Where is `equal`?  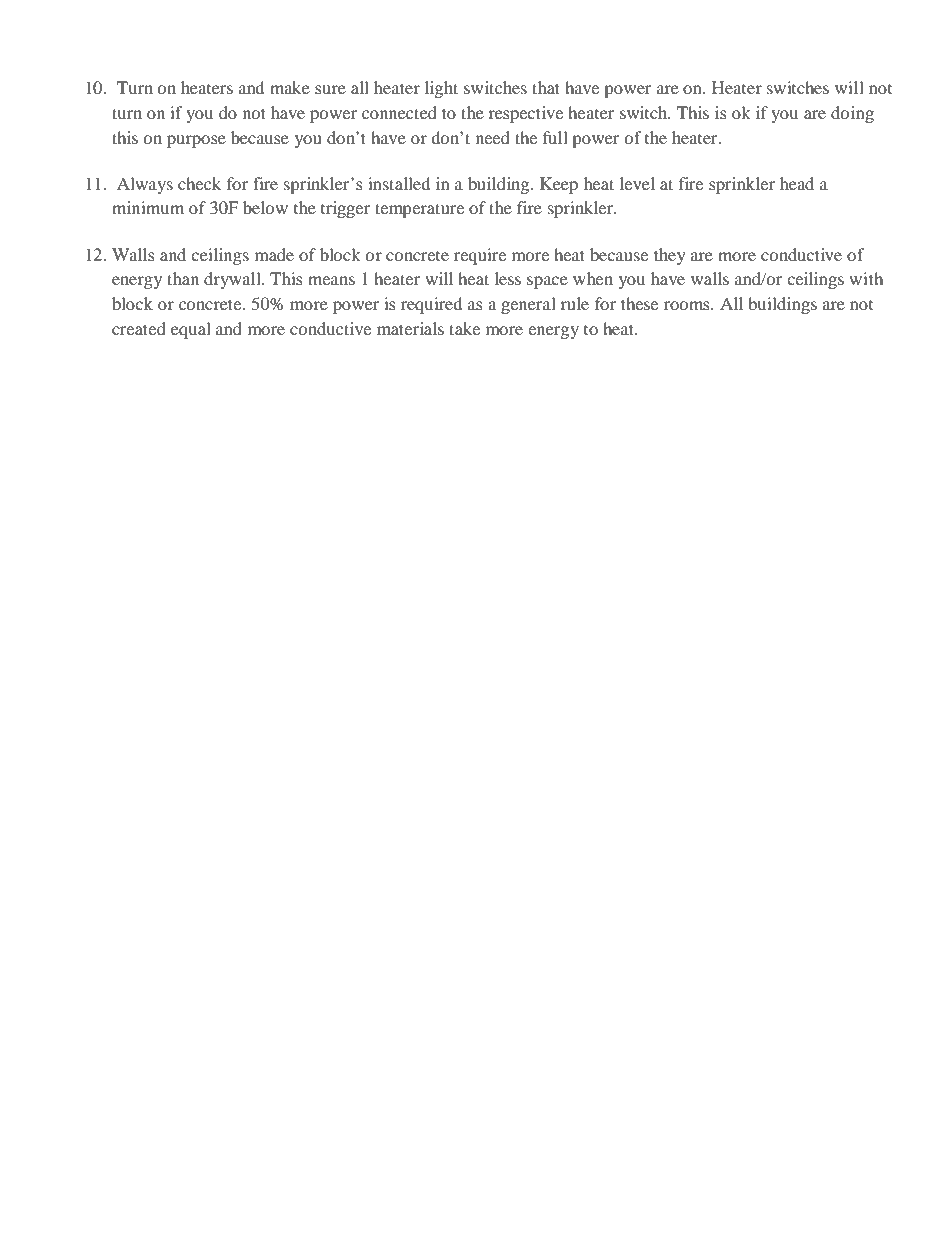 equal is located at coordinates (191, 330).
